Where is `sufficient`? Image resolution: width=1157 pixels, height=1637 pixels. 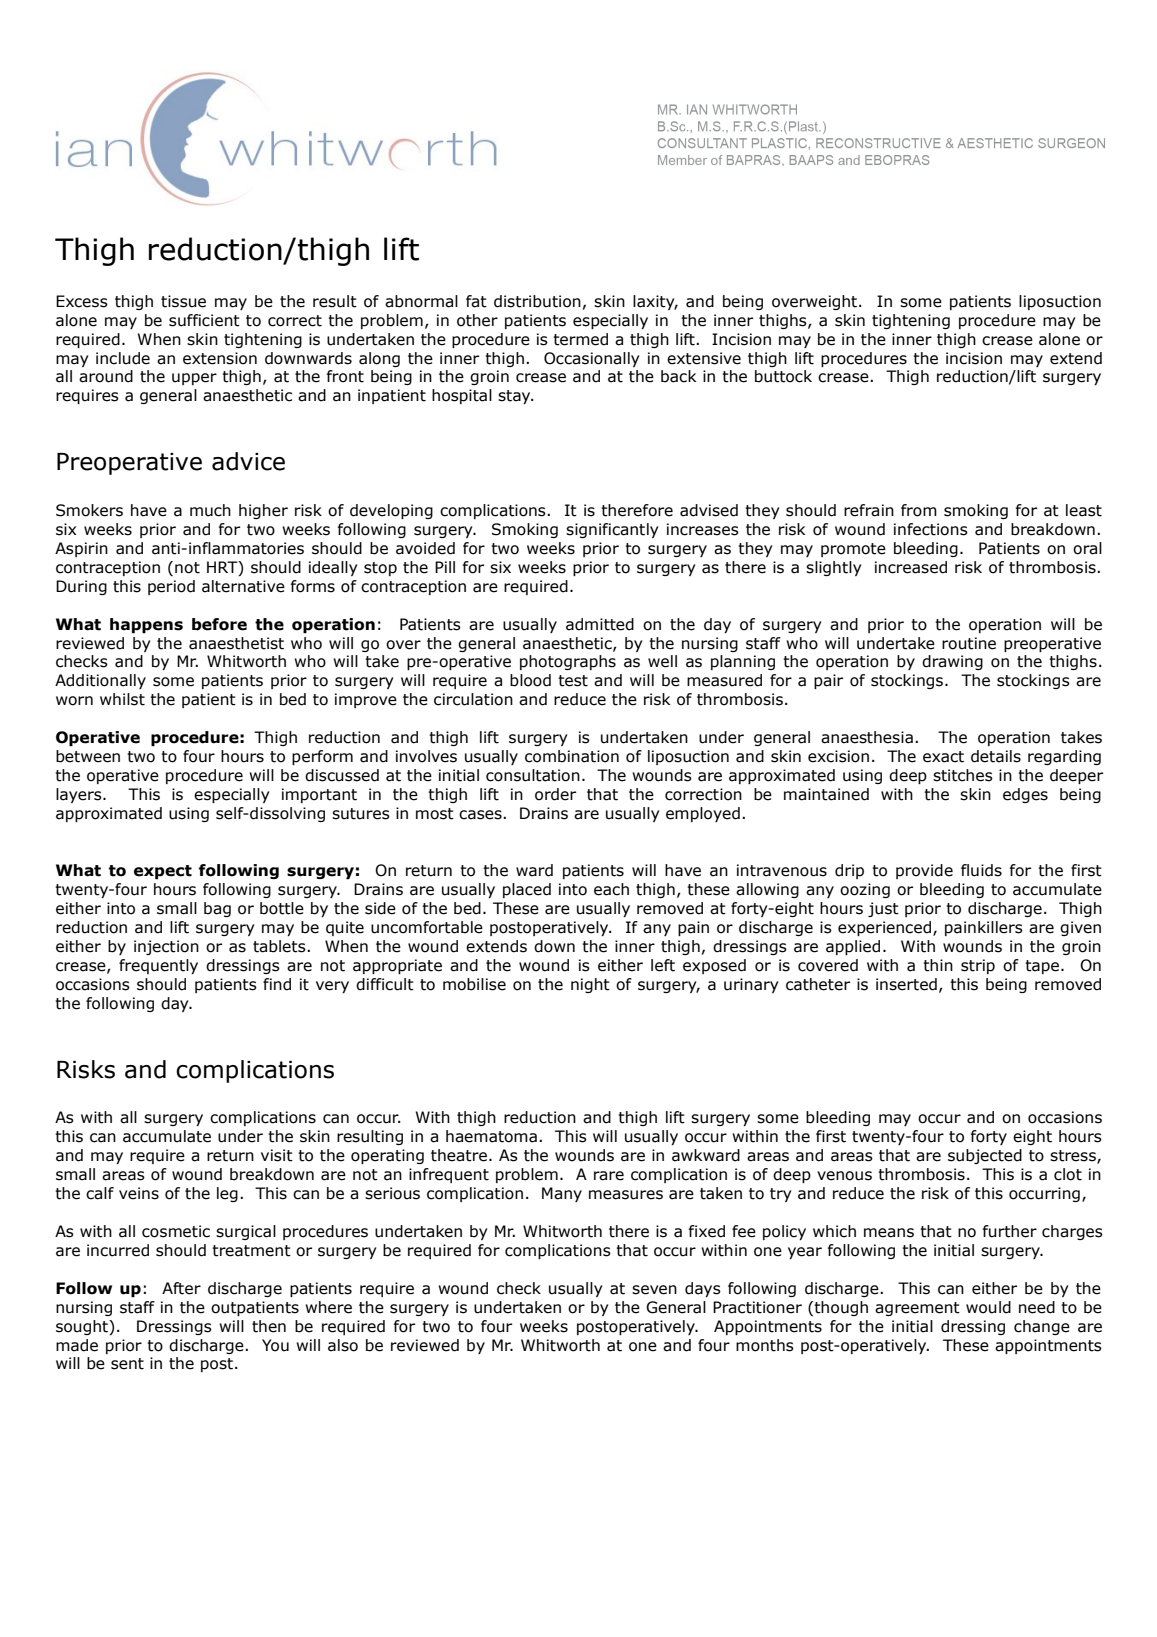 sufficient is located at coordinates (204, 320).
